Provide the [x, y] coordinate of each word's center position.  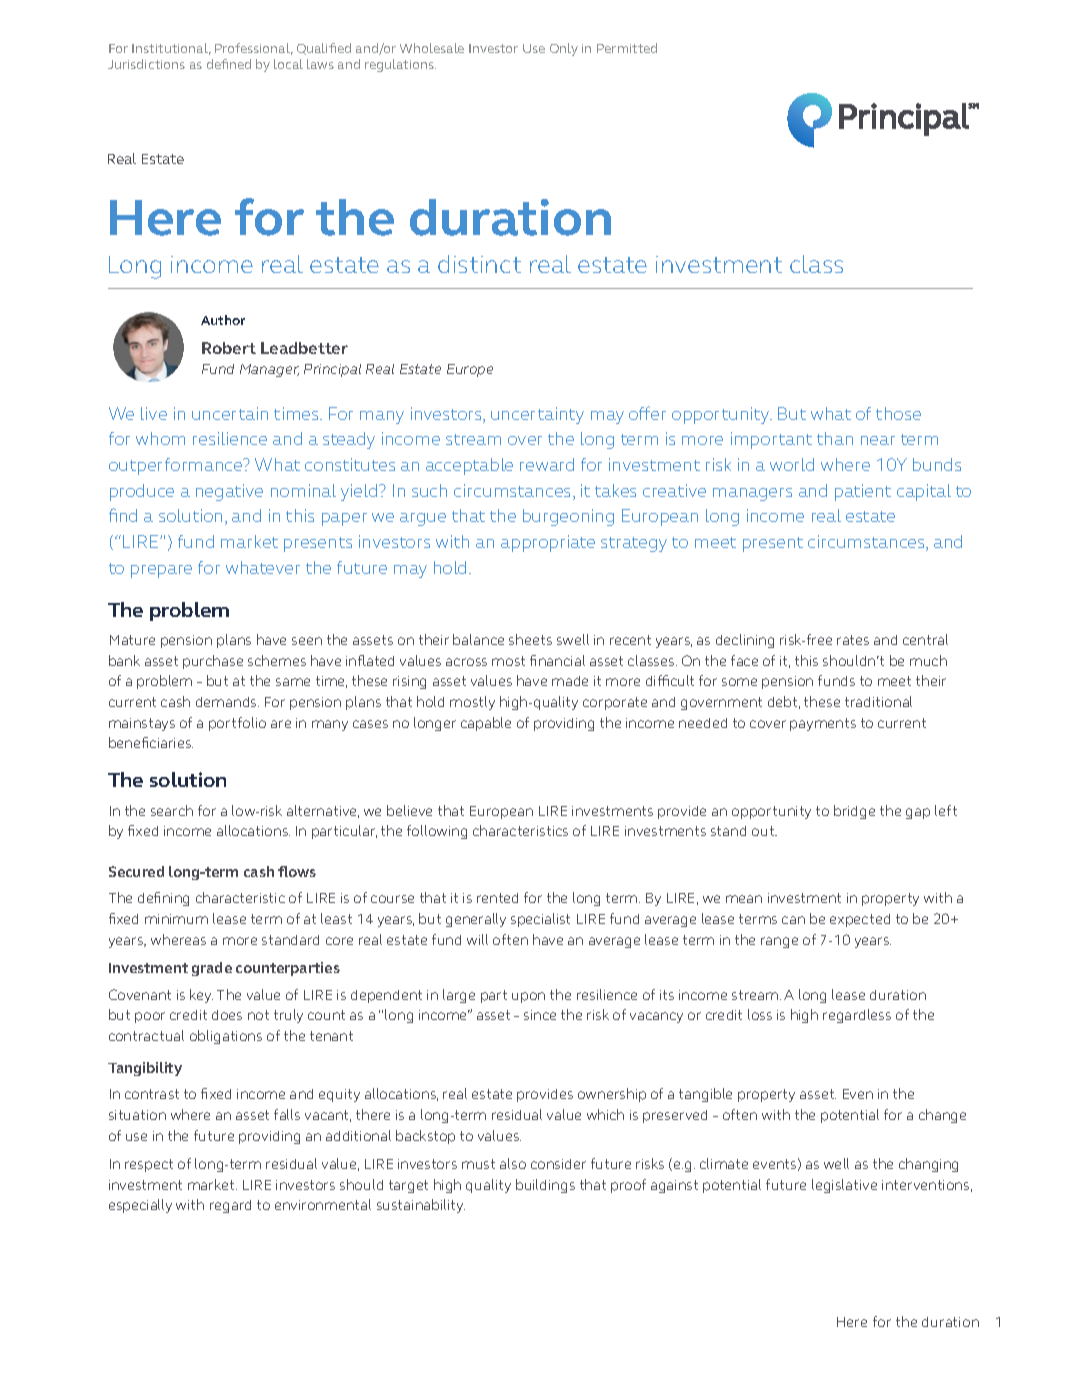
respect [149, 1165]
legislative [844, 1186]
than [835, 438]
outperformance [177, 466]
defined [229, 64]
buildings [545, 1186]
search [172, 810]
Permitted [627, 48]
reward [547, 464]
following [437, 832]
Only [564, 49]
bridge [854, 812]
